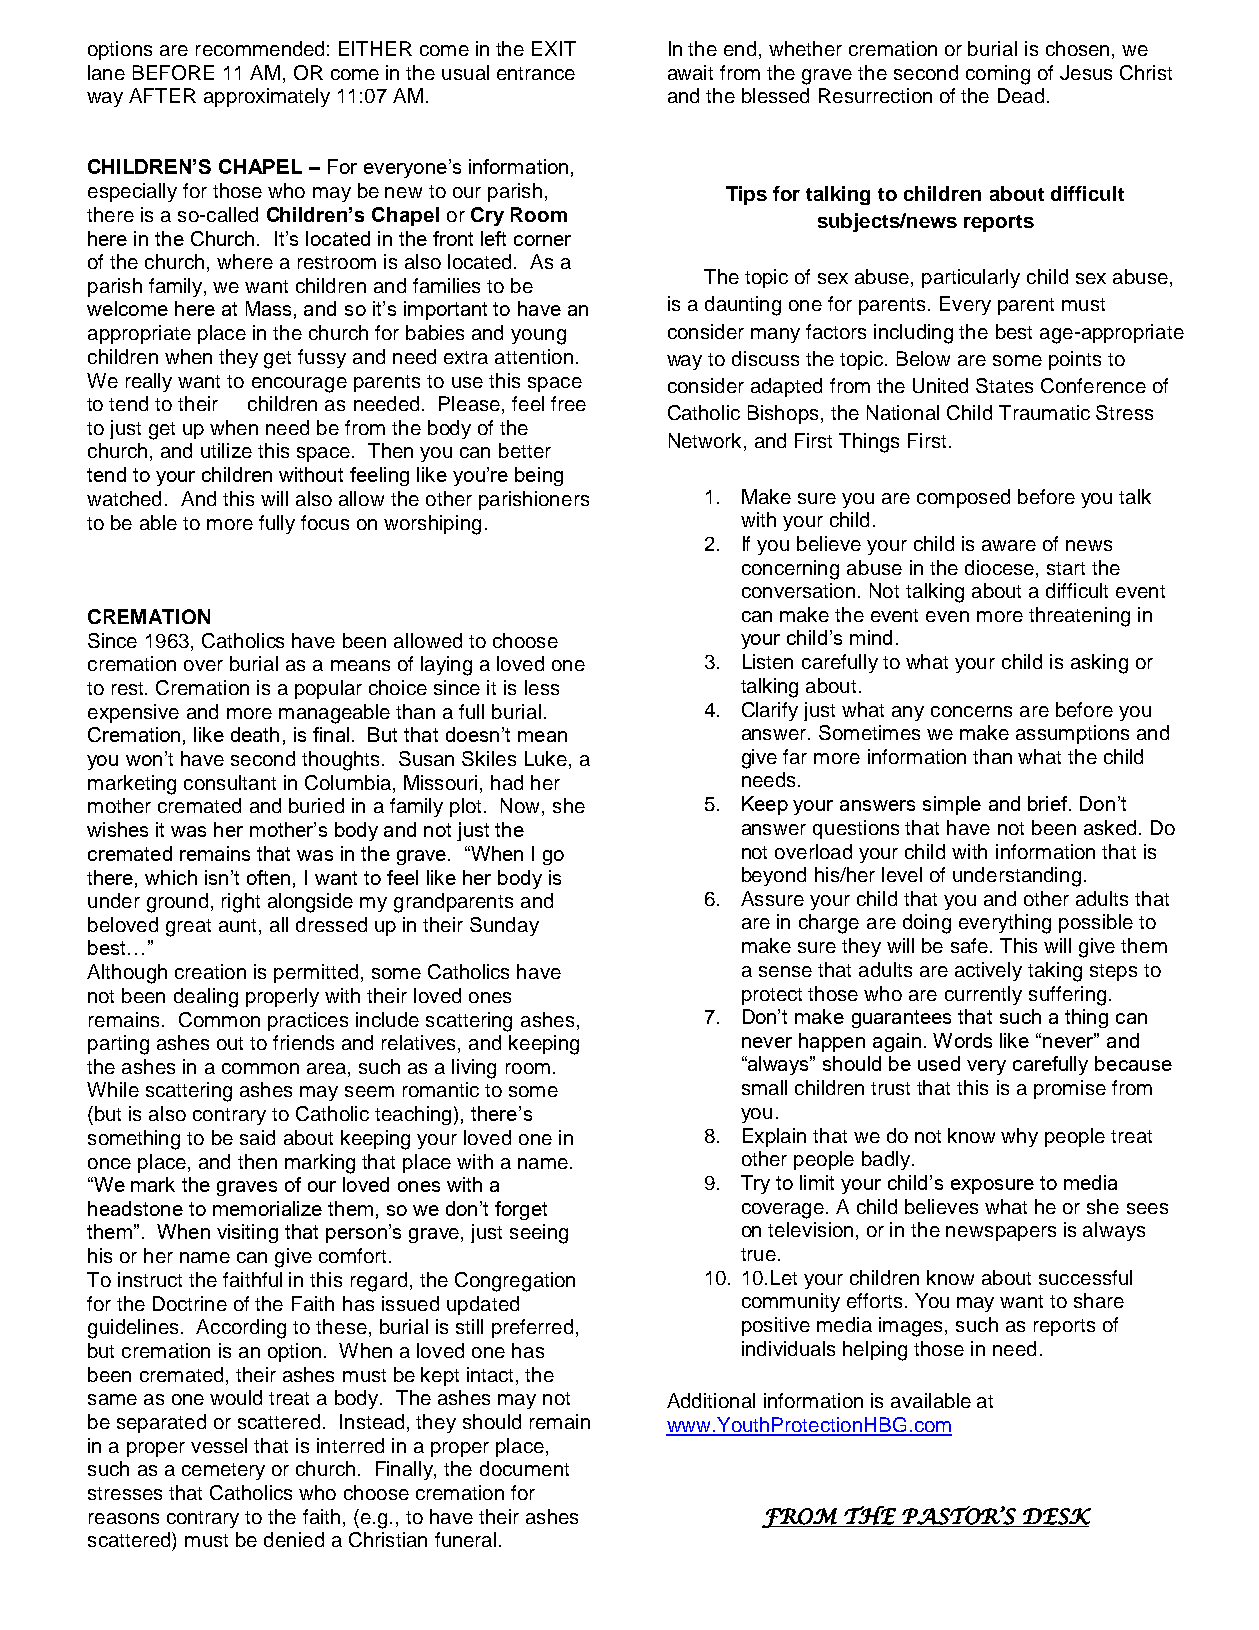  Describe the element at coordinates (267, 97) in the document. I see `approximately` at that location.
